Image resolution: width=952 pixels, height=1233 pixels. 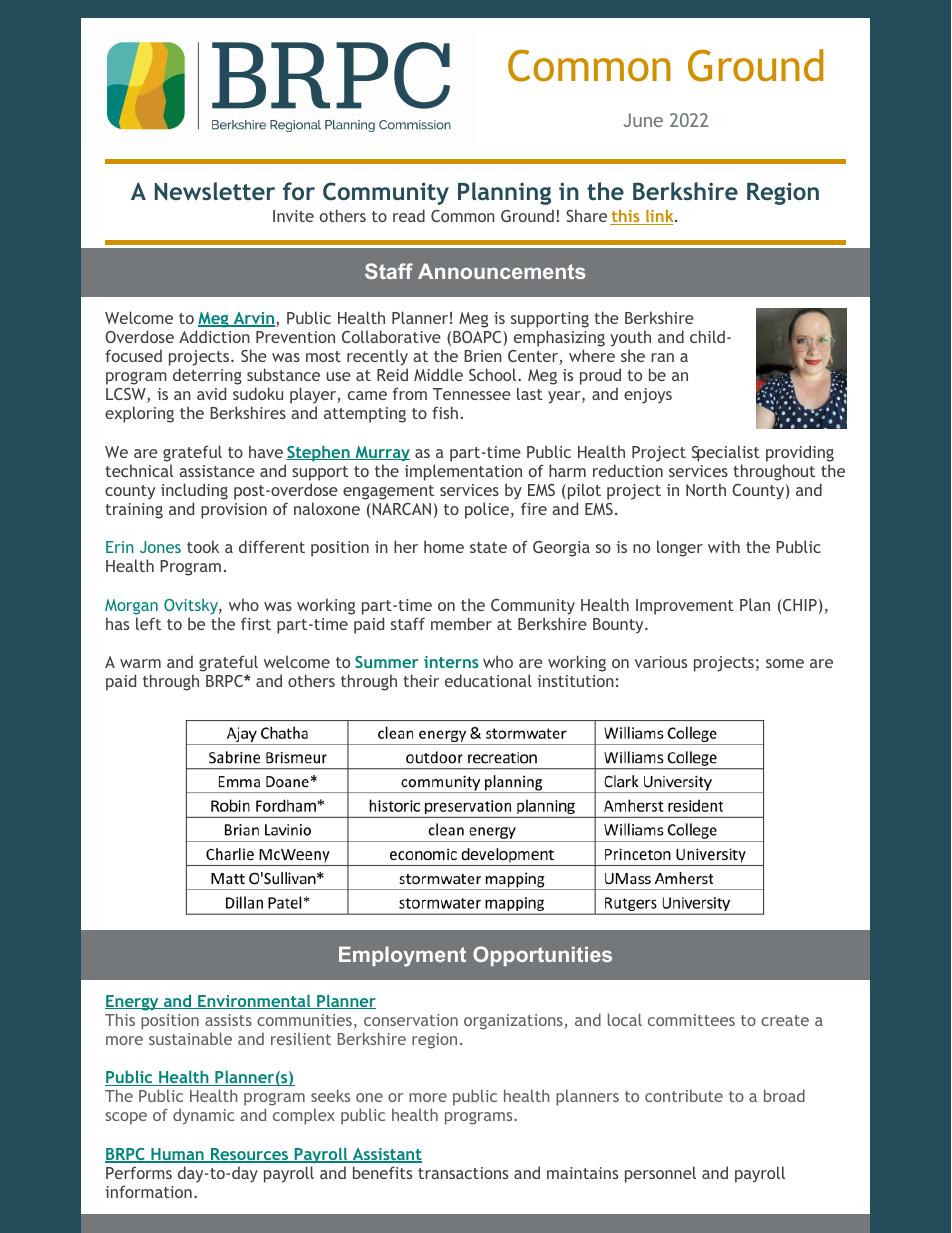 What do you see at coordinates (402, 956) in the page?
I see `Employment` at bounding box center [402, 956].
